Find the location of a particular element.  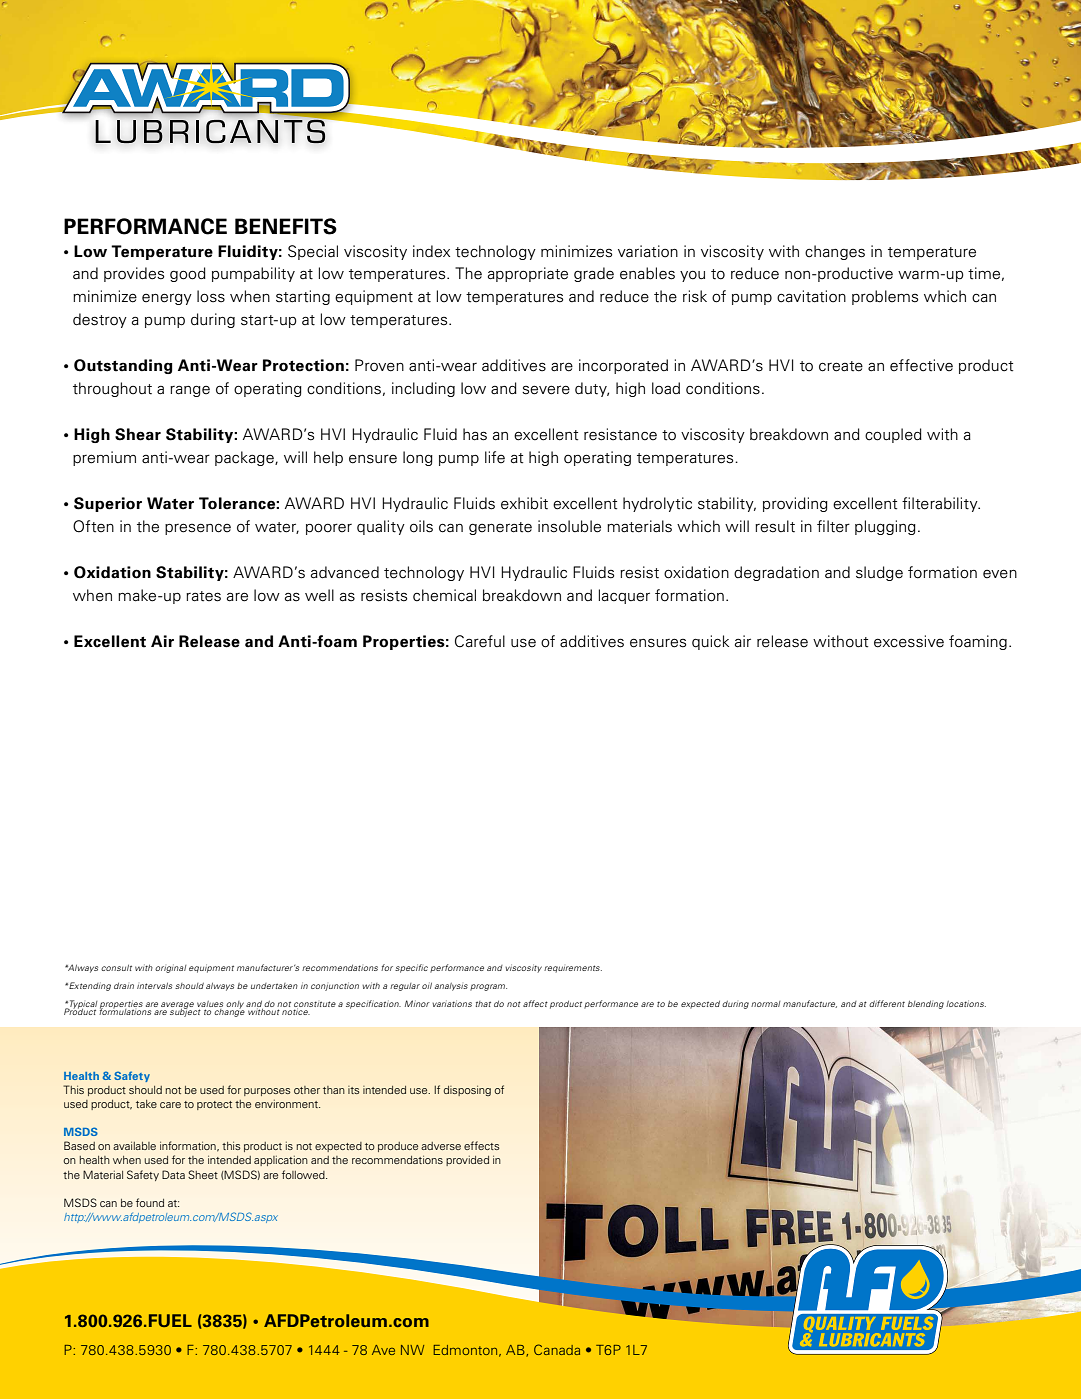

quick is located at coordinates (710, 642).
